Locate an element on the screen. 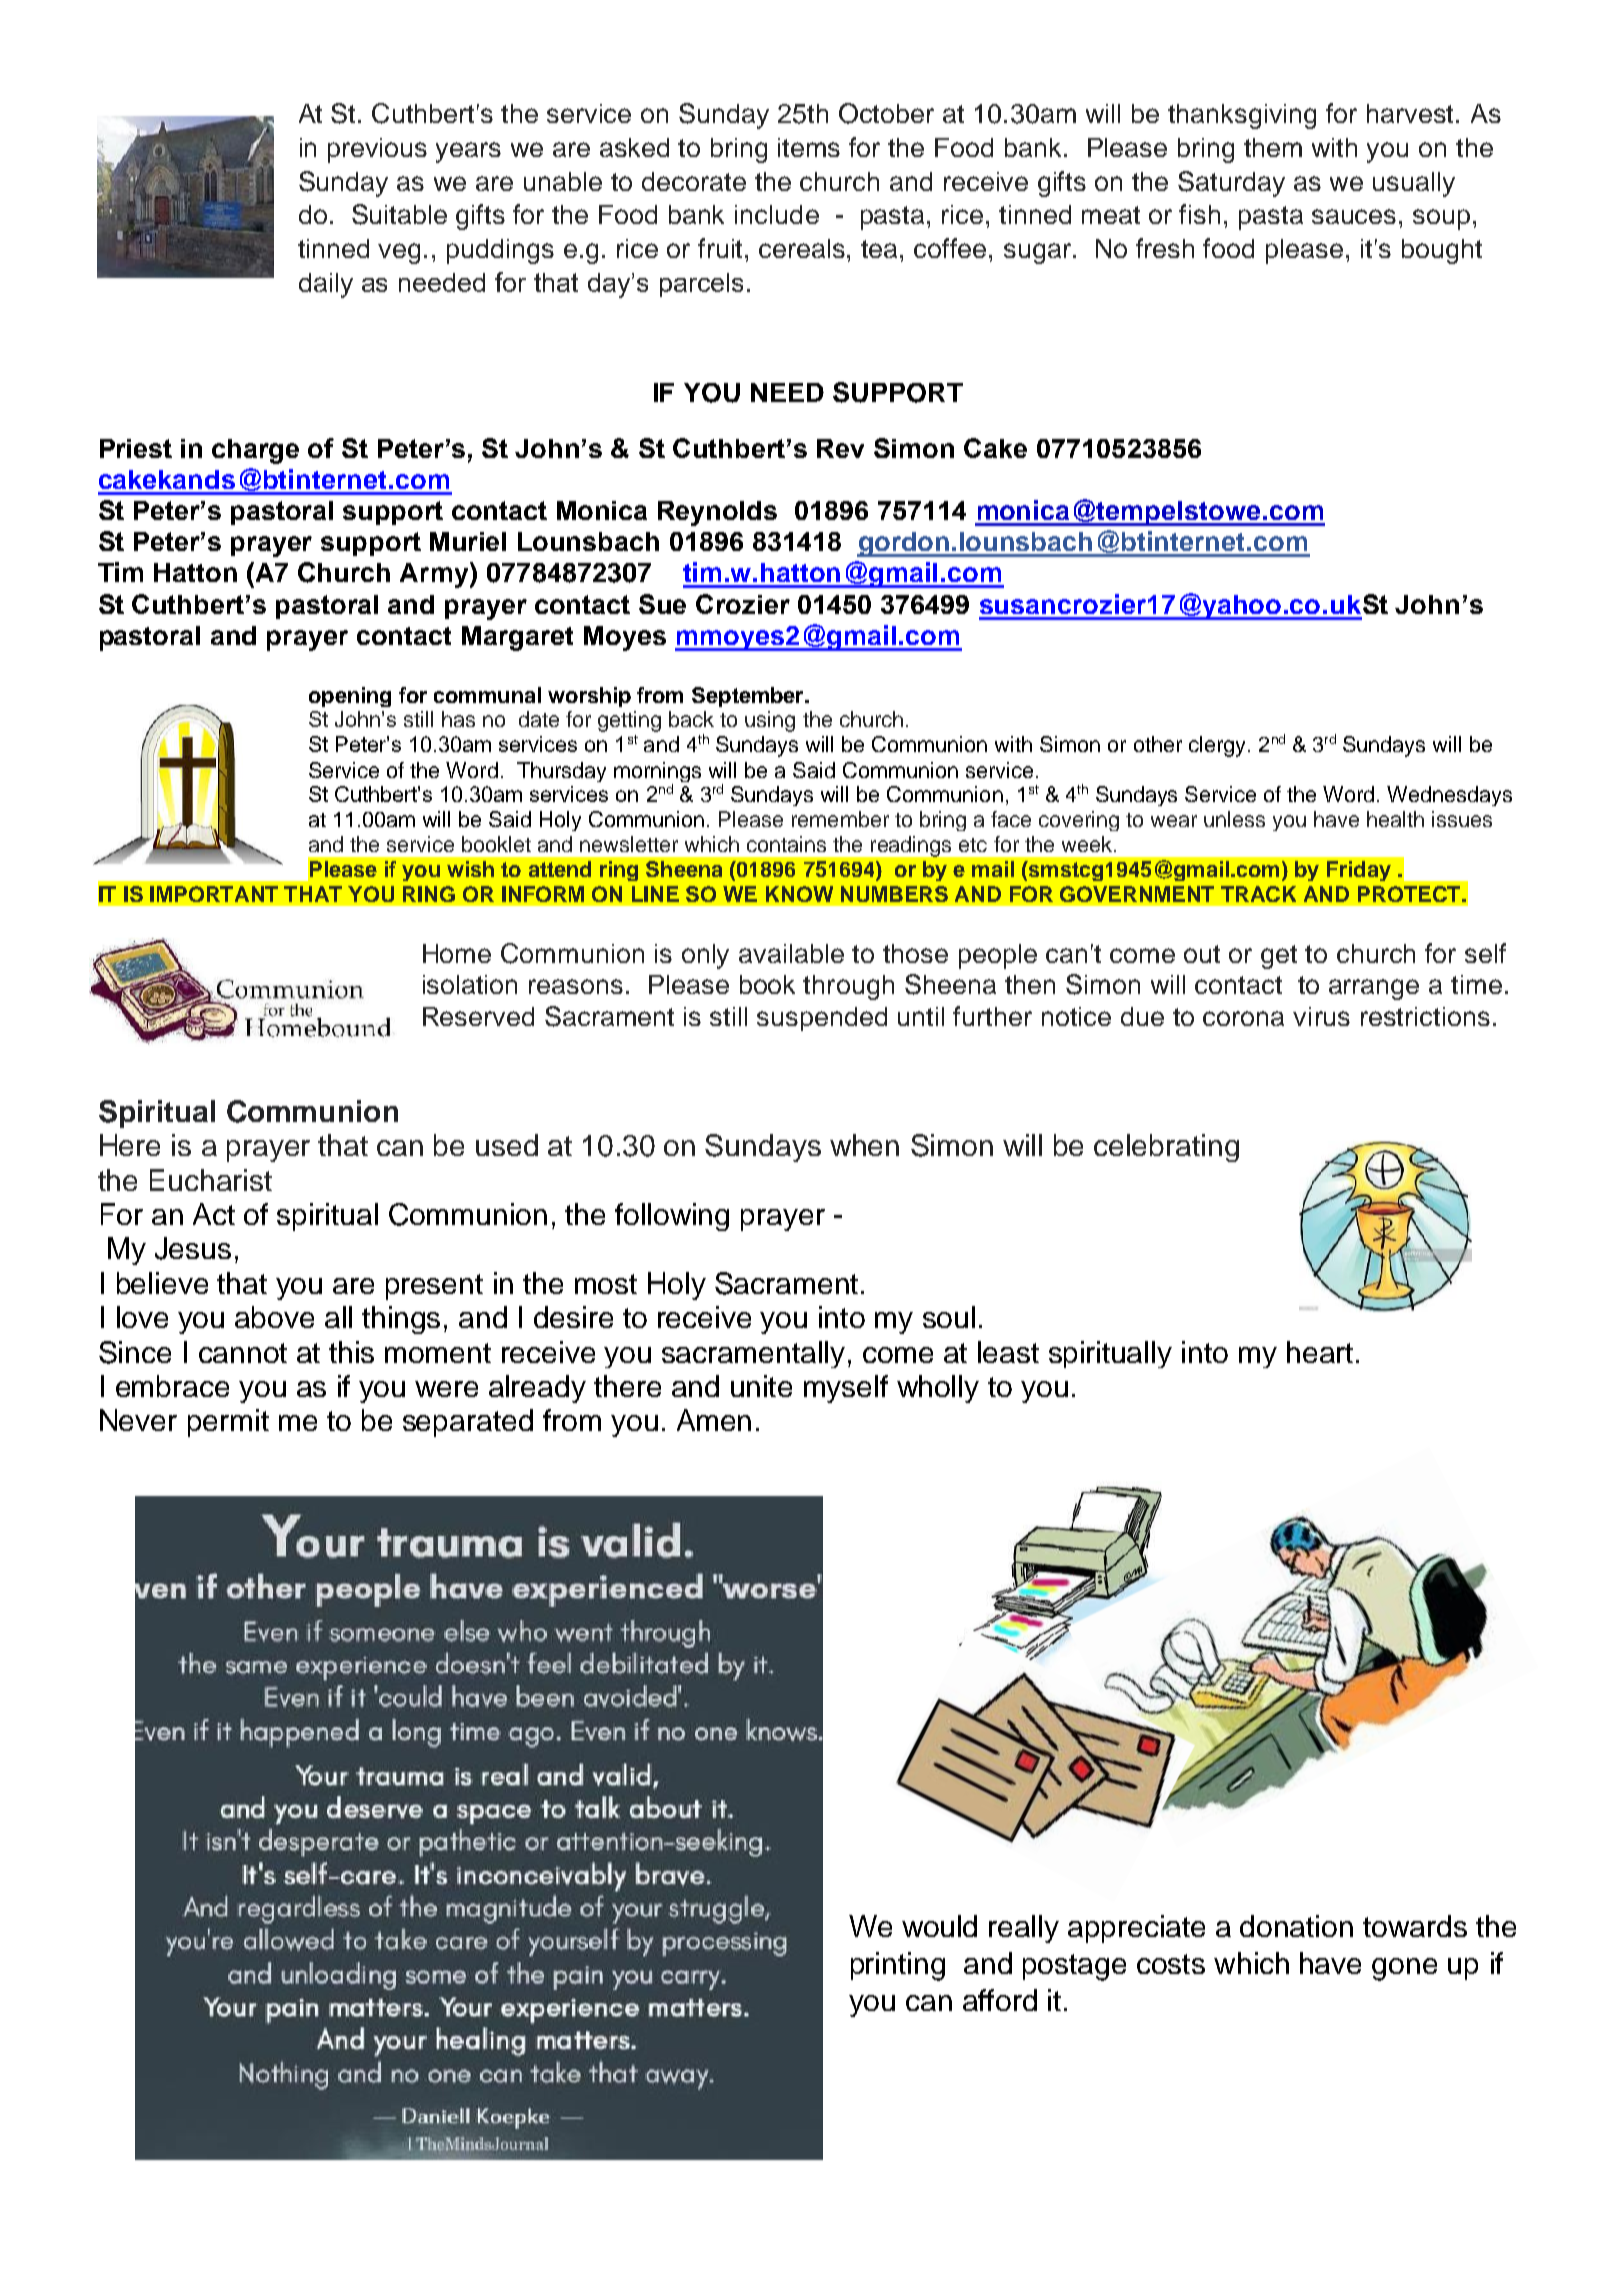 This screenshot has height=2285, width=1616. items is located at coordinates (809, 147).
